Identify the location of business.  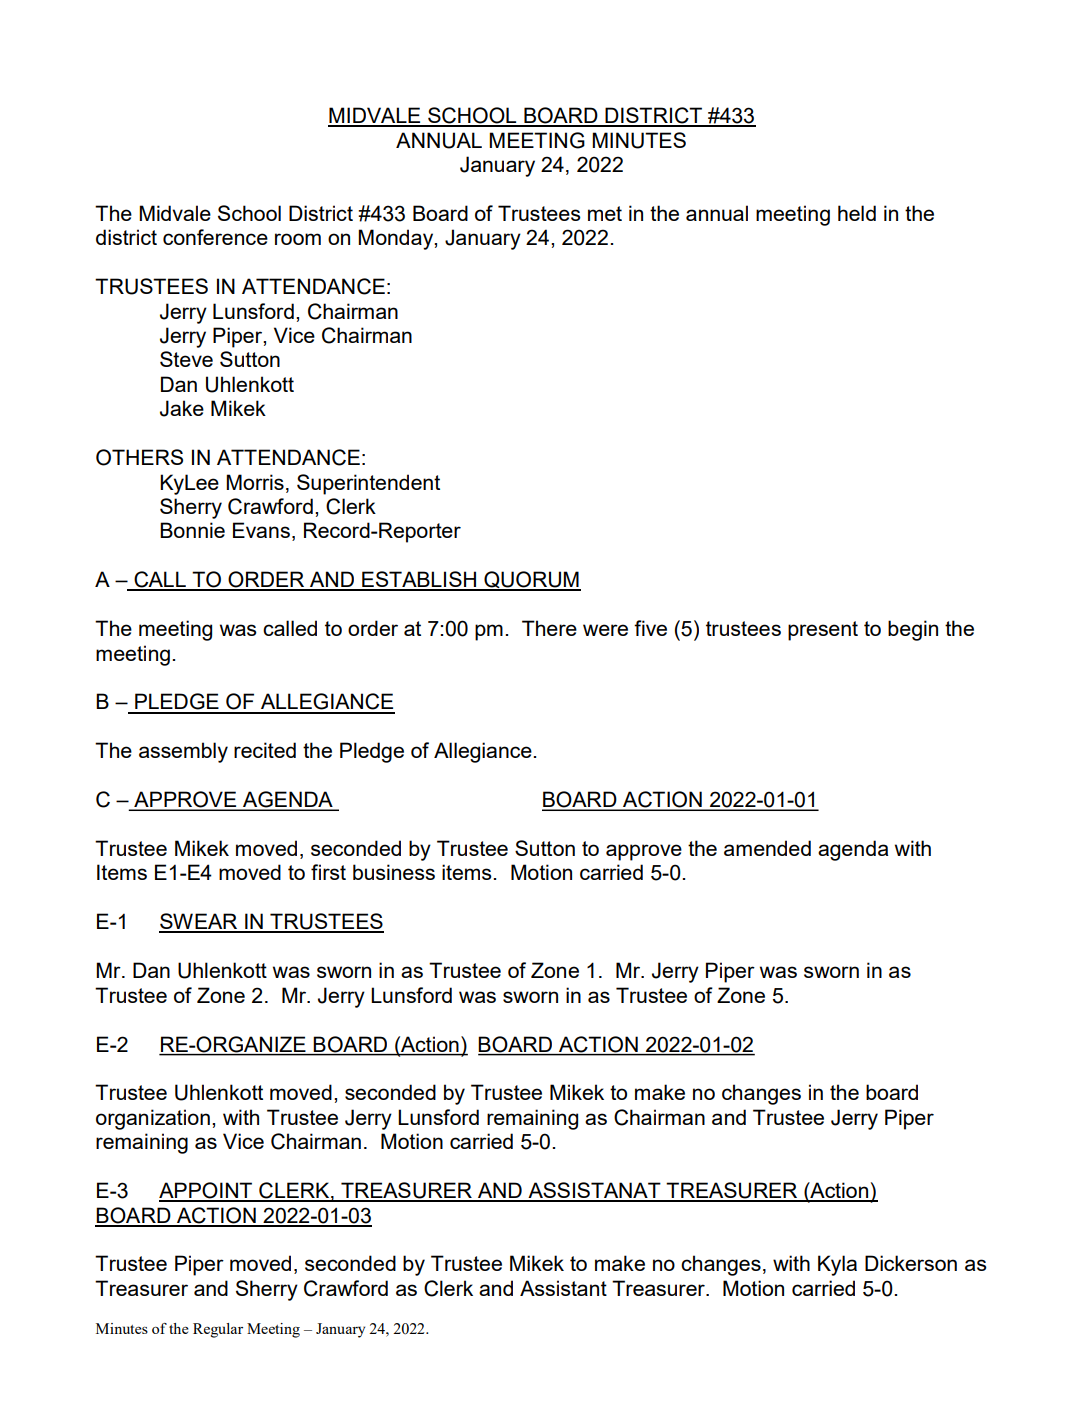
(394, 872).
